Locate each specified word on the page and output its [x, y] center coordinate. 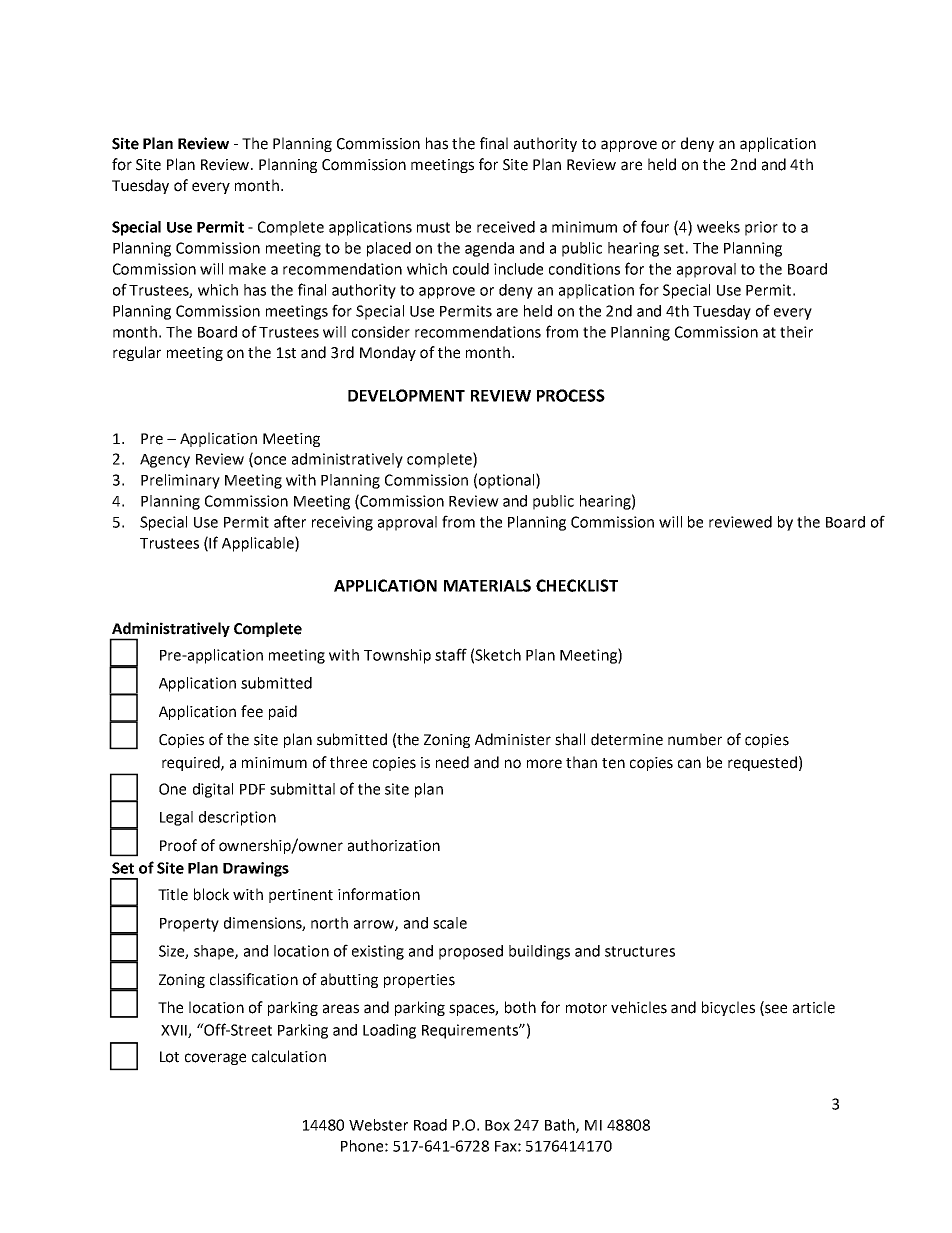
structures [640, 951]
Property [189, 925]
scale [450, 923]
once [269, 461]
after [290, 521]
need [452, 762]
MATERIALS [487, 585]
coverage [215, 1059]
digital [213, 790]
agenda [489, 249]
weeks [718, 227]
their [796, 332]
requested [762, 763]
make [247, 269]
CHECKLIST [577, 585]
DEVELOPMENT [406, 395]
